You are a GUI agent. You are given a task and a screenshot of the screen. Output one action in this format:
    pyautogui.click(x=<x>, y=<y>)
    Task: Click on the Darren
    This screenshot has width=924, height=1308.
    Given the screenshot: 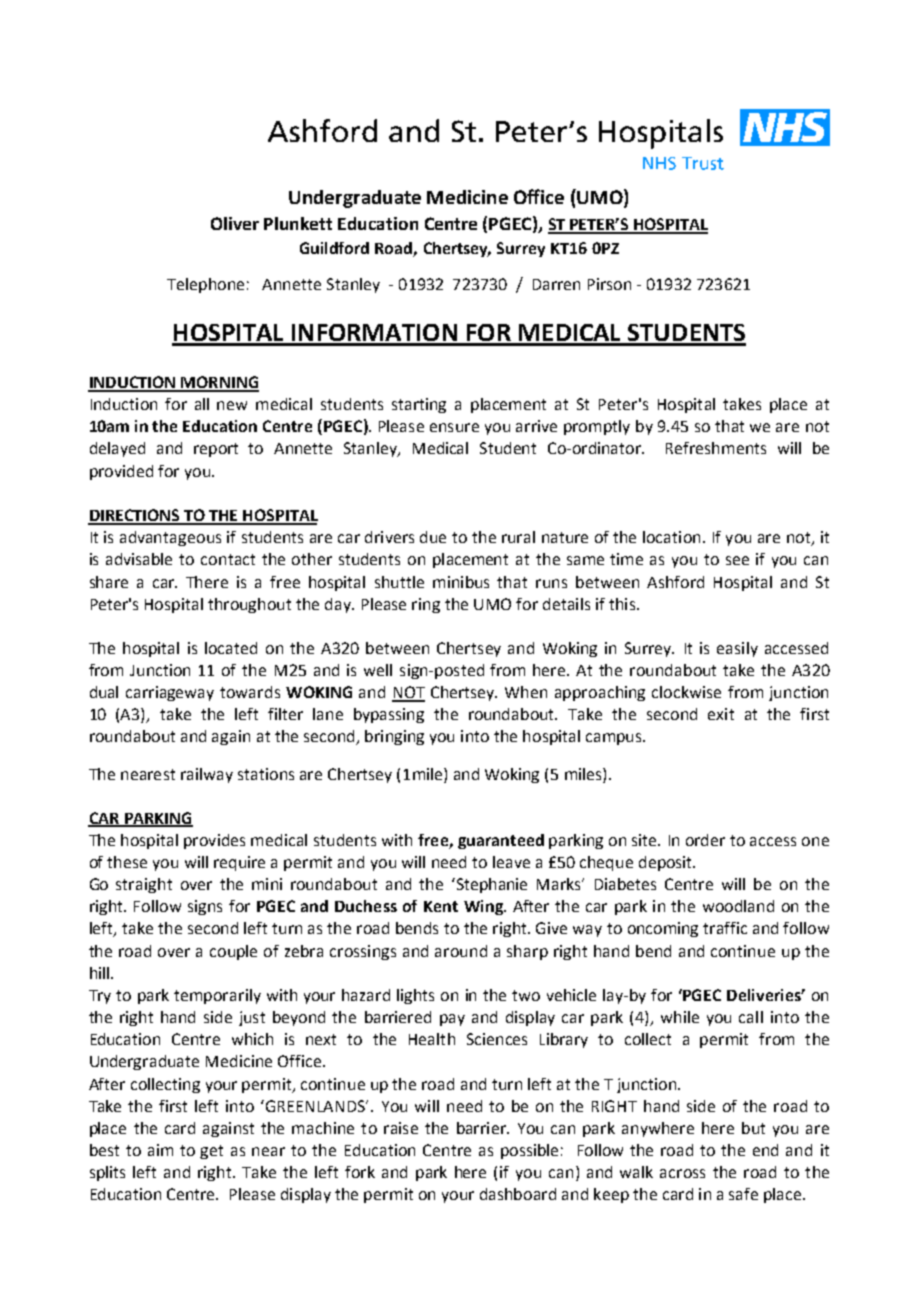 What is the action you would take?
    pyautogui.click(x=556, y=284)
